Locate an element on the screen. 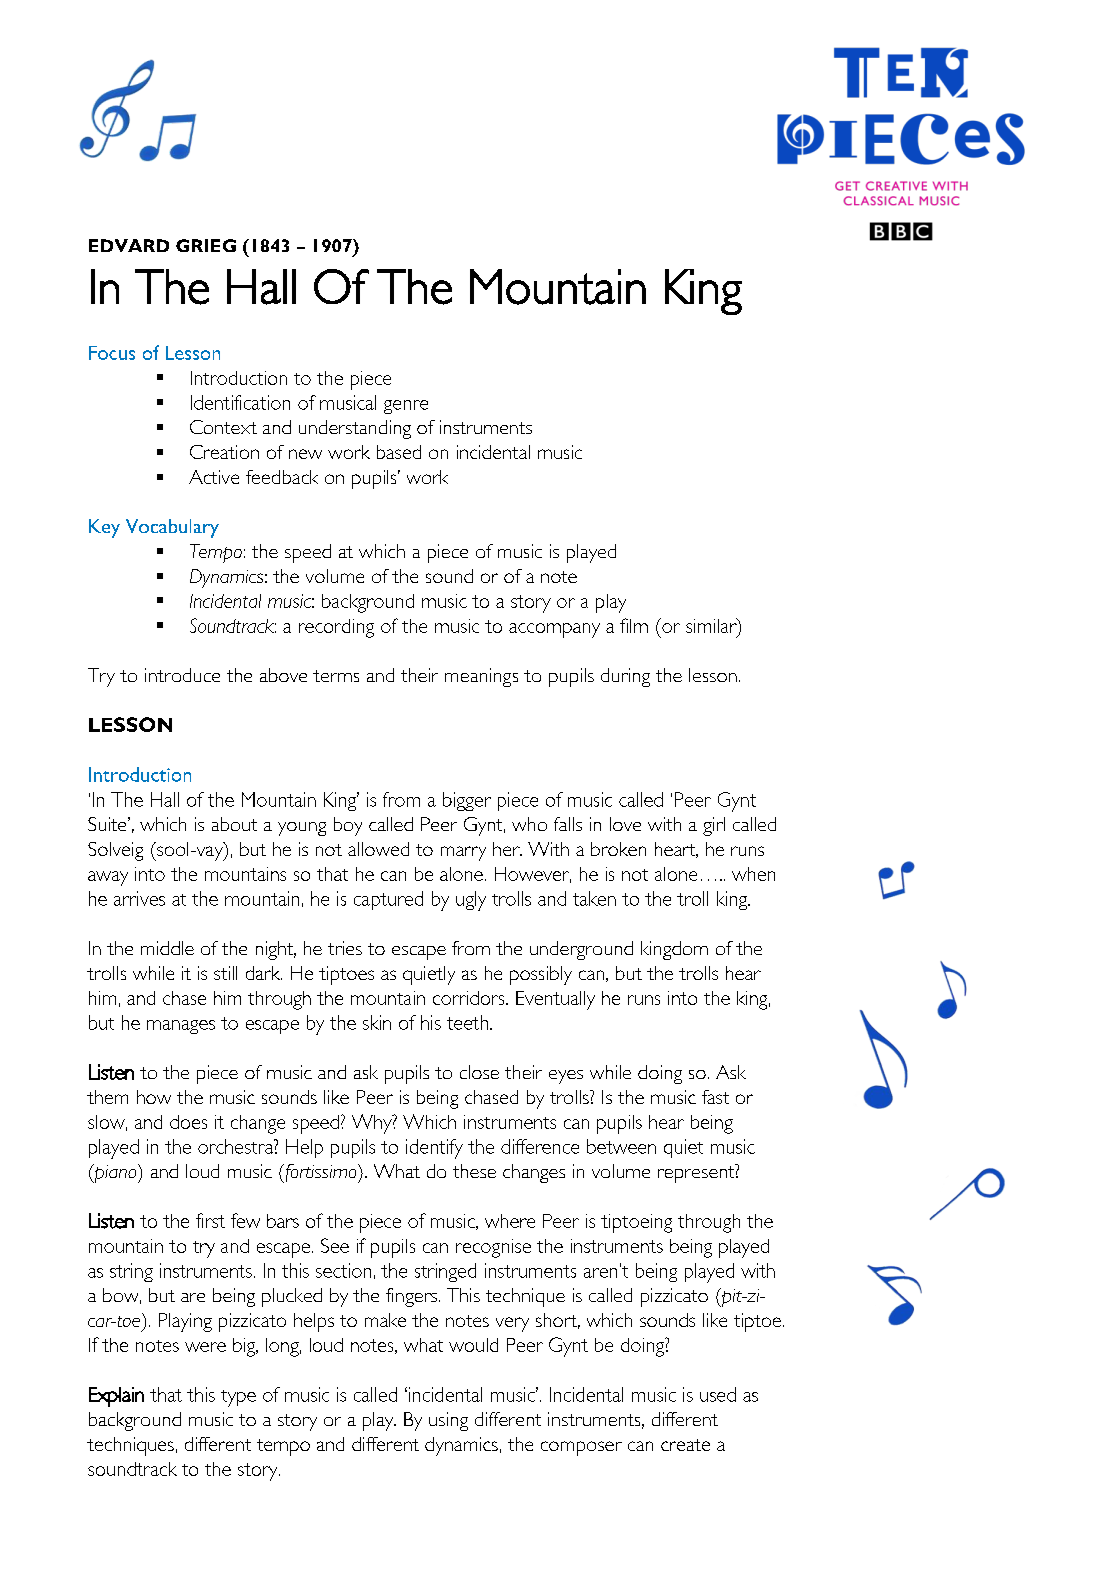  meanings is located at coordinates (481, 677).
